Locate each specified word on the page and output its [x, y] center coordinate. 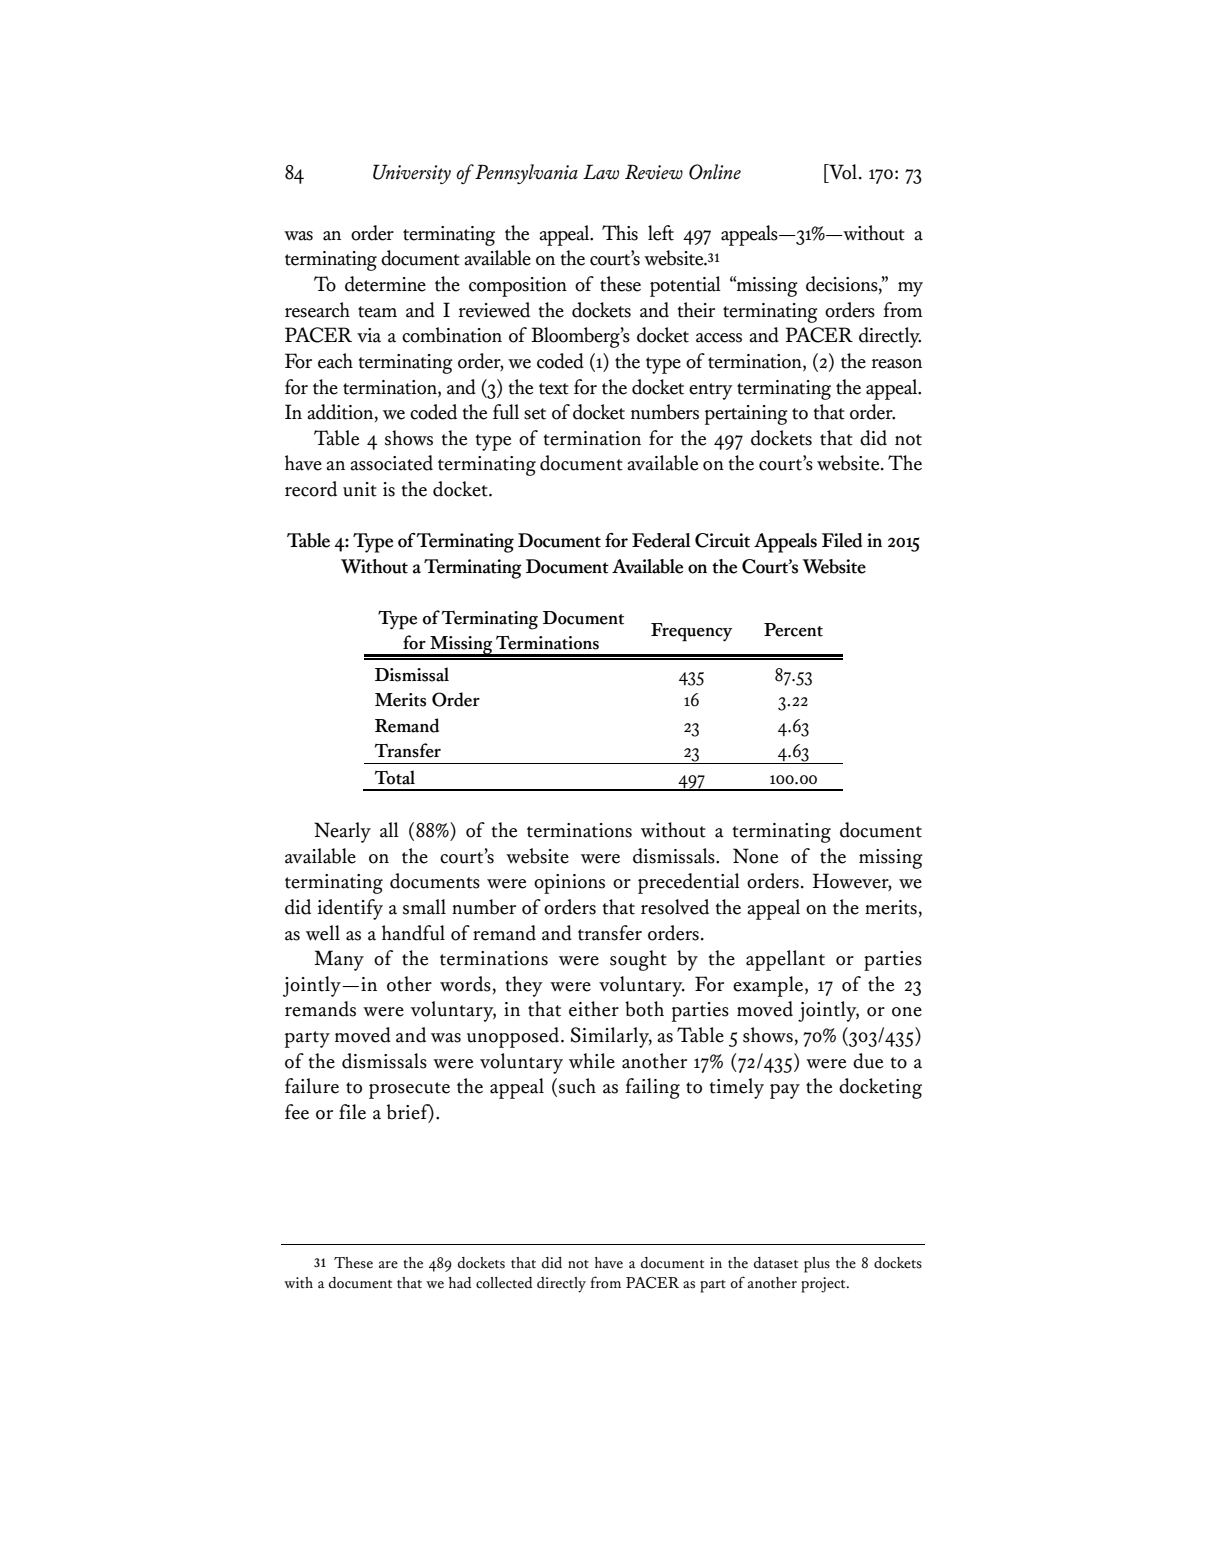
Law [601, 172]
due [868, 1061]
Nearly [342, 832]
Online [715, 172]
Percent [793, 630]
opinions [569, 884]
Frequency [692, 632]
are [388, 1265]
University [412, 174]
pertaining [746, 415]
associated [391, 463]
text [554, 389]
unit [360, 489]
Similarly [611, 1037]
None [755, 856]
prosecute [409, 1090]
